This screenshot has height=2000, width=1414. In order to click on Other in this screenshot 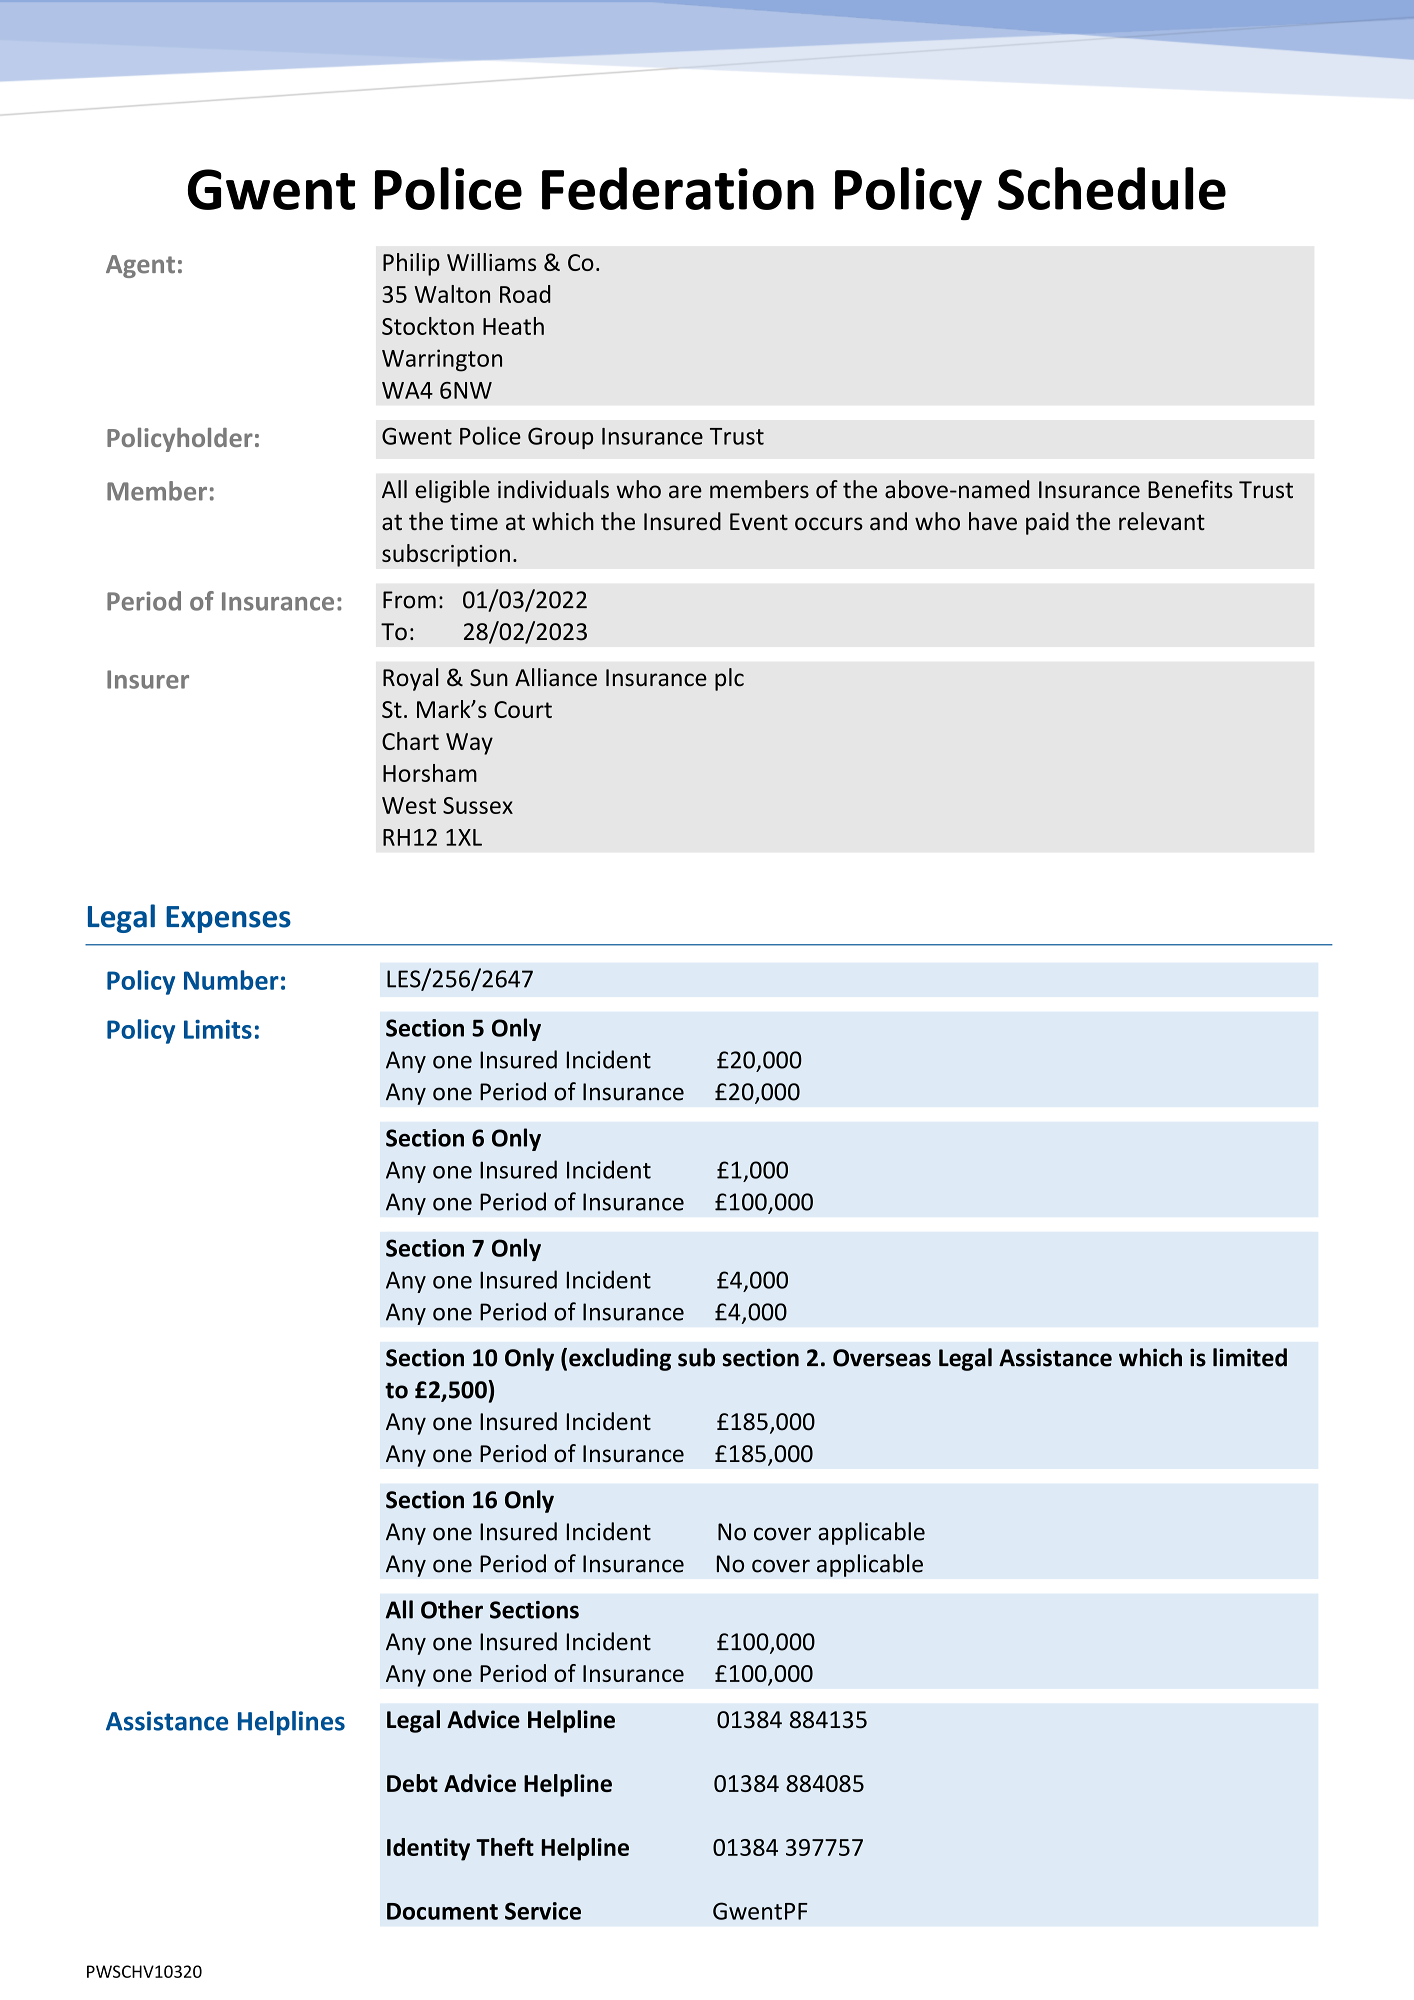, I will do `click(452, 1609)`.
